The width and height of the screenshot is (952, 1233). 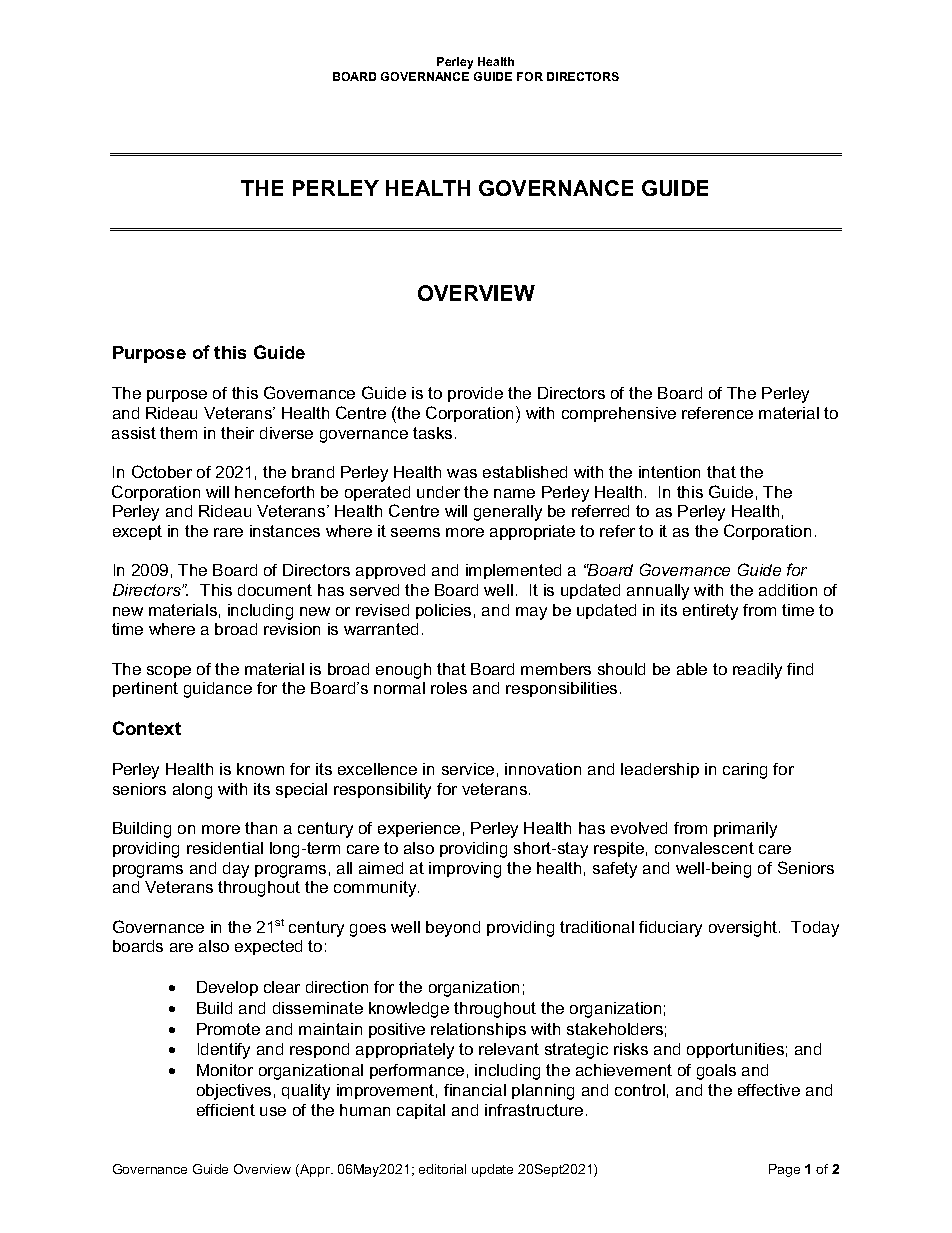 What do you see at coordinates (468, 769) in the screenshot?
I see `service` at bounding box center [468, 769].
